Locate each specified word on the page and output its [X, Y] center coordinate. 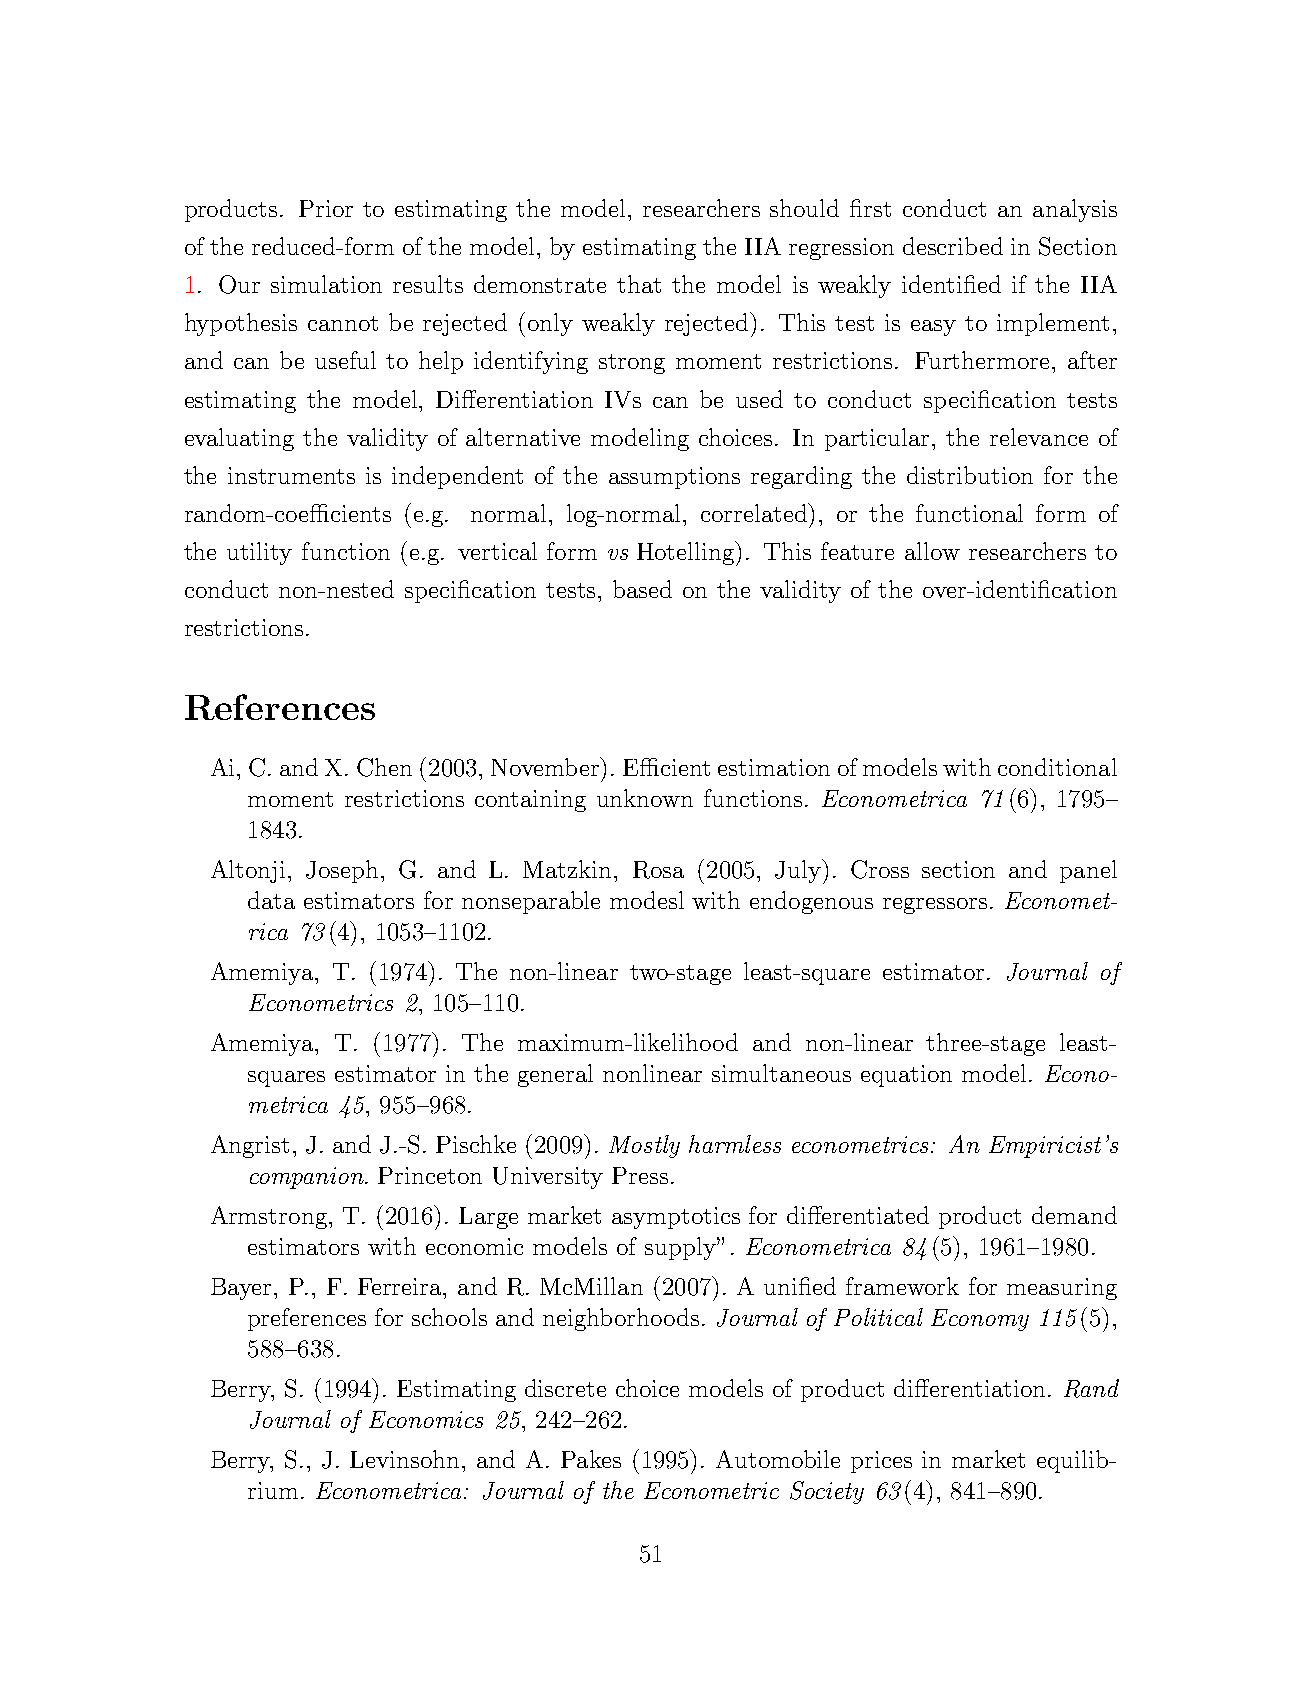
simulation [326, 284]
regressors [935, 906]
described [953, 246]
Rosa [658, 870]
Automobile [778, 1459]
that [639, 284]
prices [881, 1462]
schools [449, 1317]
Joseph [342, 871]
